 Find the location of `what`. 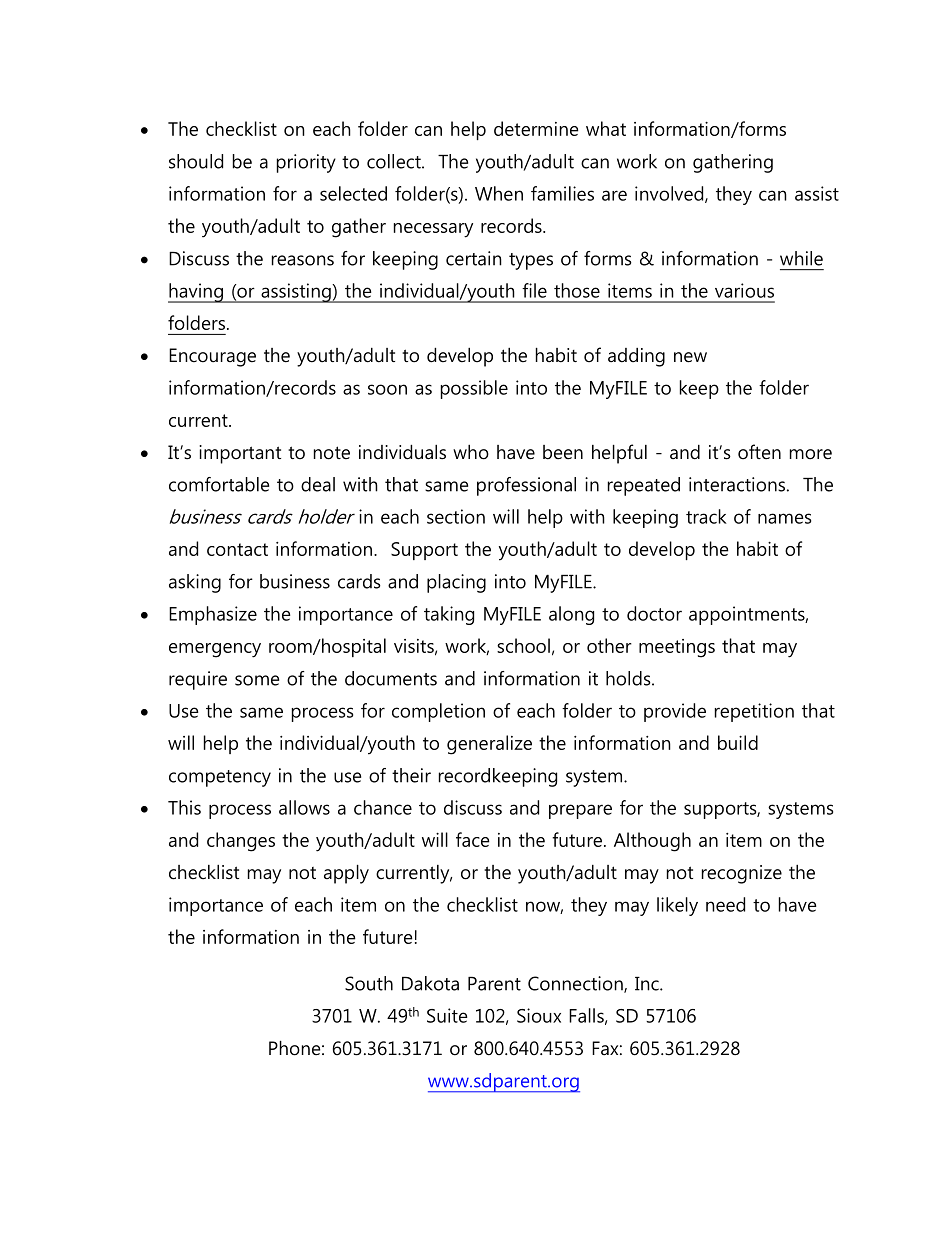

what is located at coordinates (606, 128).
